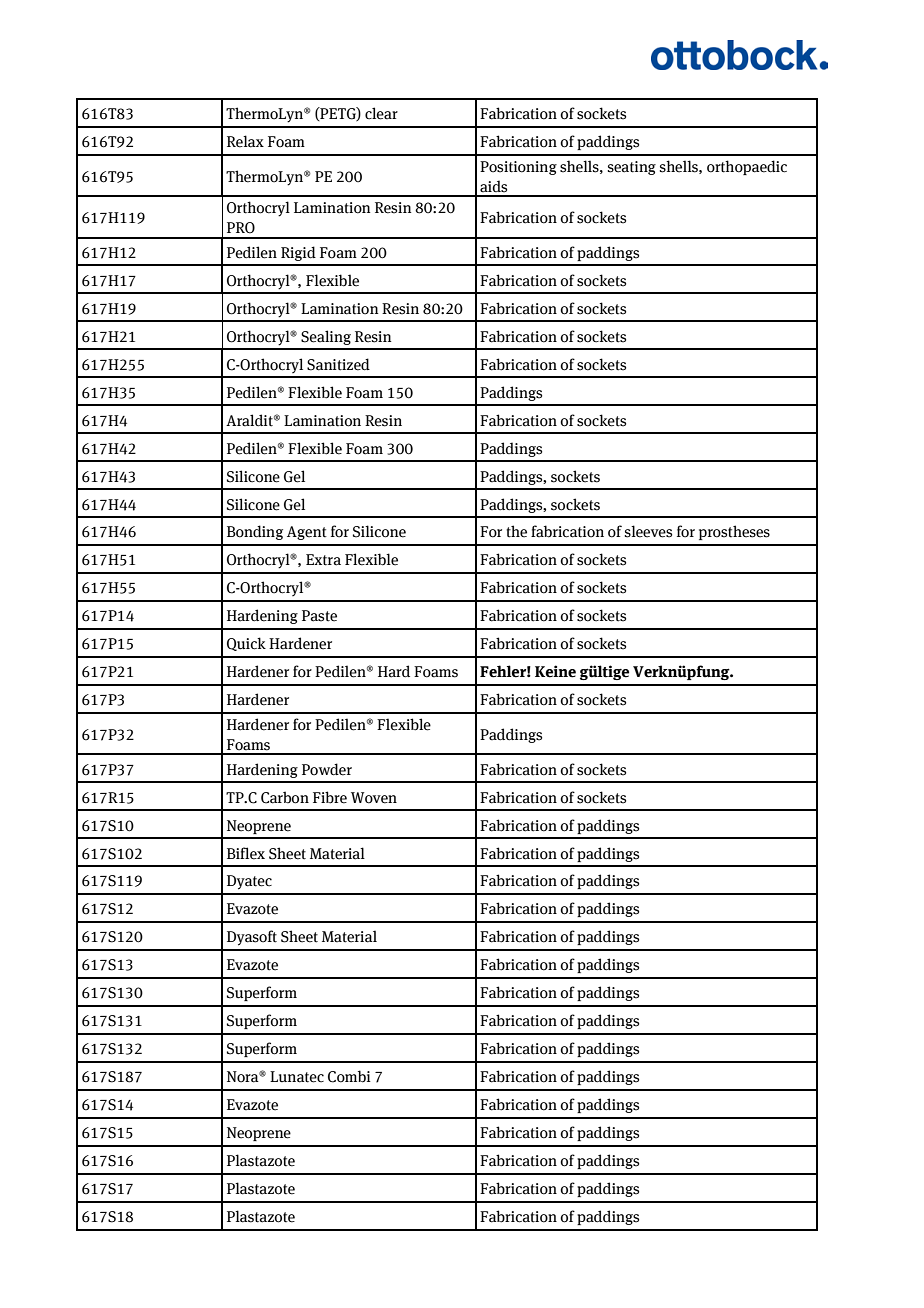  I want to click on Relax, so click(245, 141).
